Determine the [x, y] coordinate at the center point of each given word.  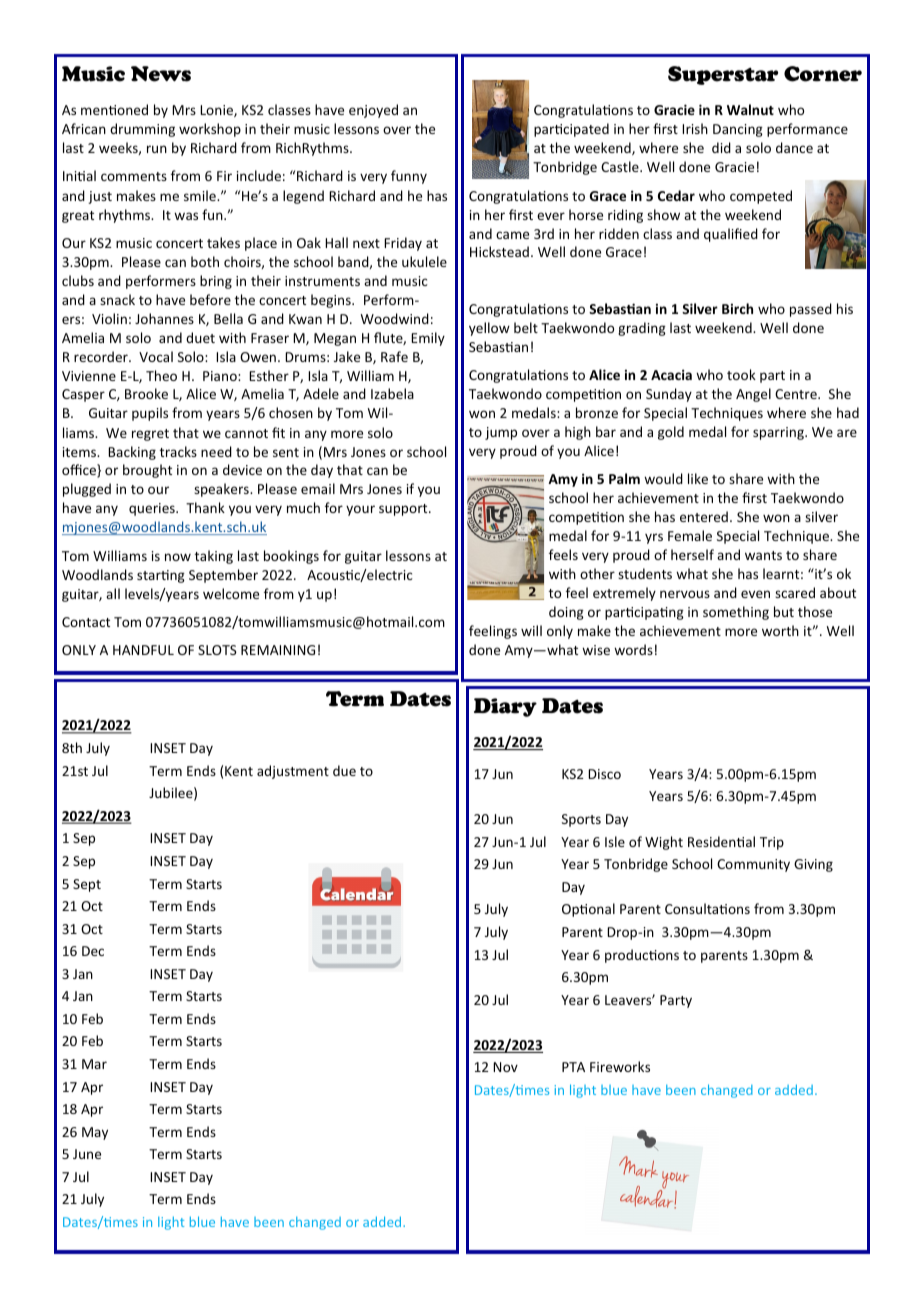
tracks [178, 451]
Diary [505, 707]
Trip [772, 843]
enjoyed [373, 111]
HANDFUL [143, 650]
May [95, 1133]
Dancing [738, 130]
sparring [779, 433]
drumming [142, 130]
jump [501, 433]
